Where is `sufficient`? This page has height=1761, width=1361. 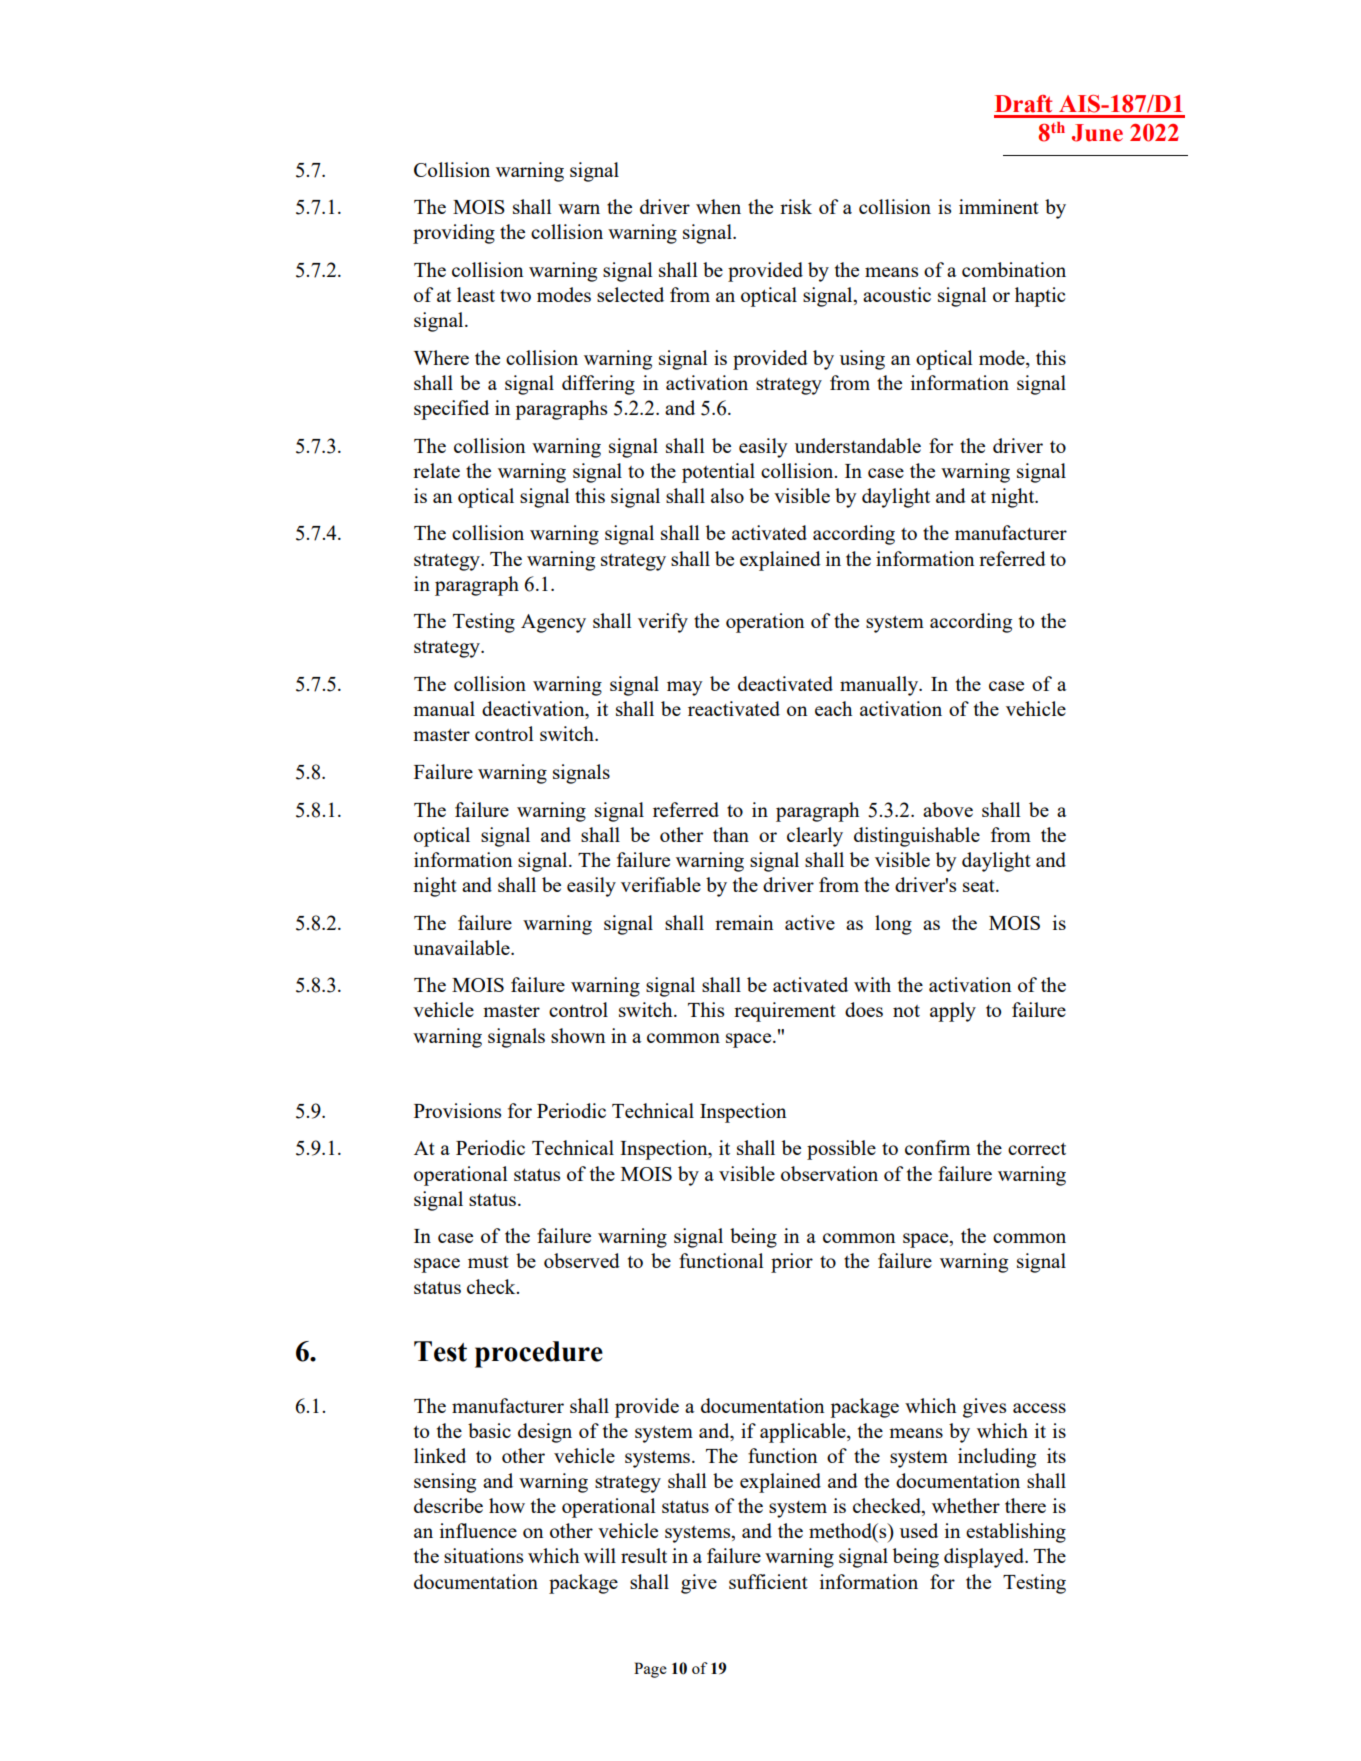 sufficient is located at coordinates (768, 1581).
